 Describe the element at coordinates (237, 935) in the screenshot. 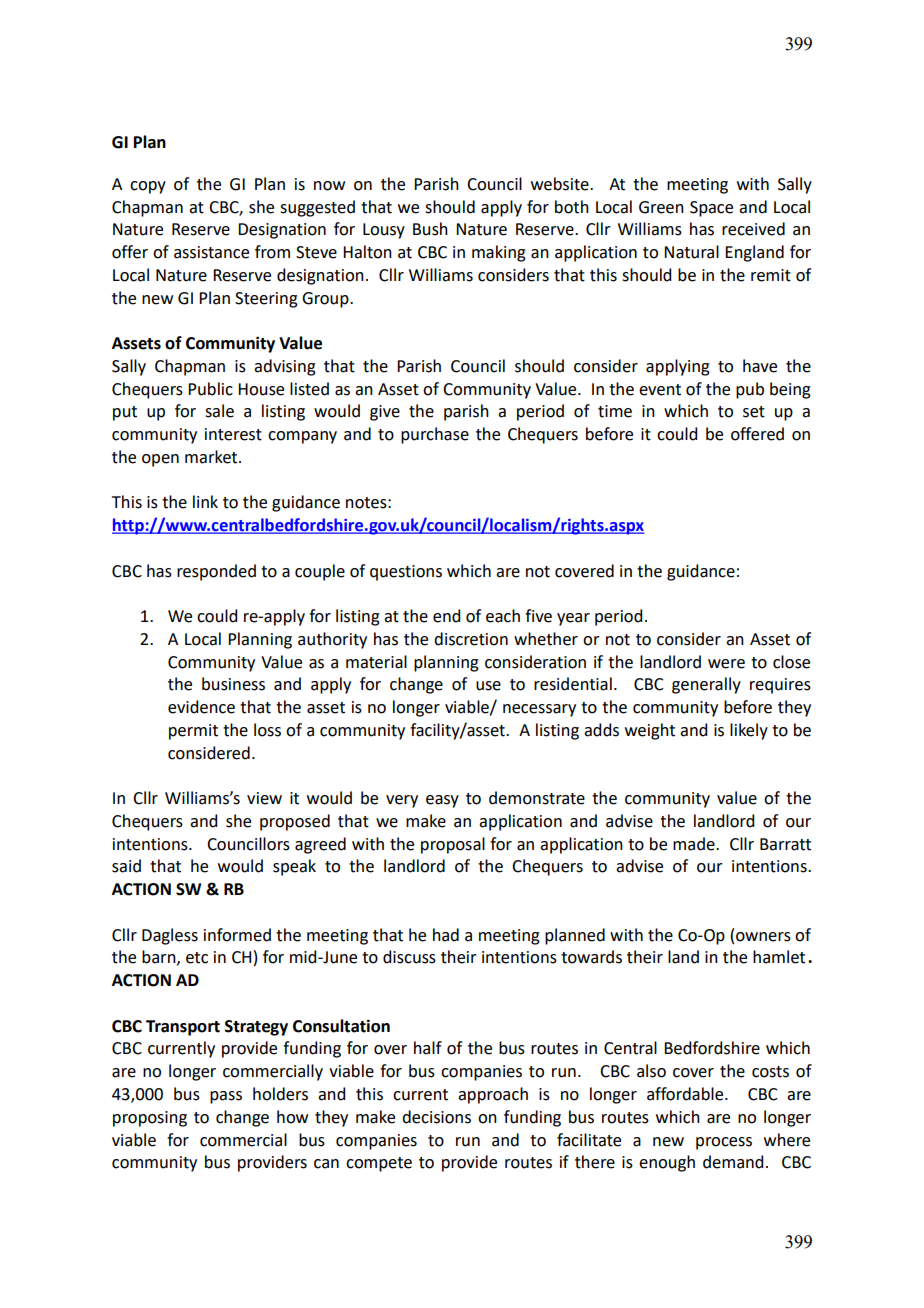

I see `informed` at that location.
